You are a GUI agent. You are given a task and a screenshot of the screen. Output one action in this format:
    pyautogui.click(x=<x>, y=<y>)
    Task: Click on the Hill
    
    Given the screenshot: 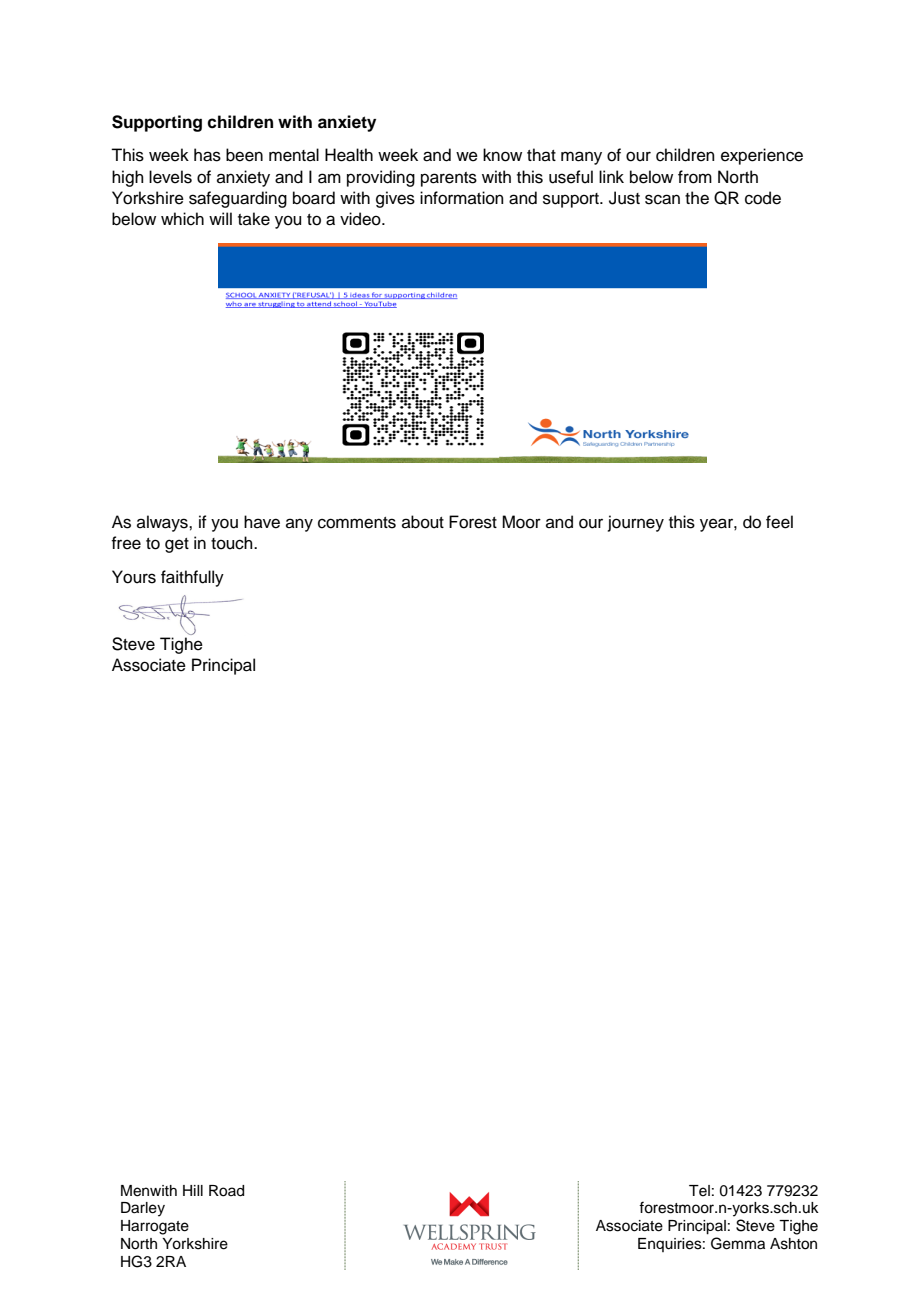 What is the action you would take?
    pyautogui.click(x=193, y=1190)
